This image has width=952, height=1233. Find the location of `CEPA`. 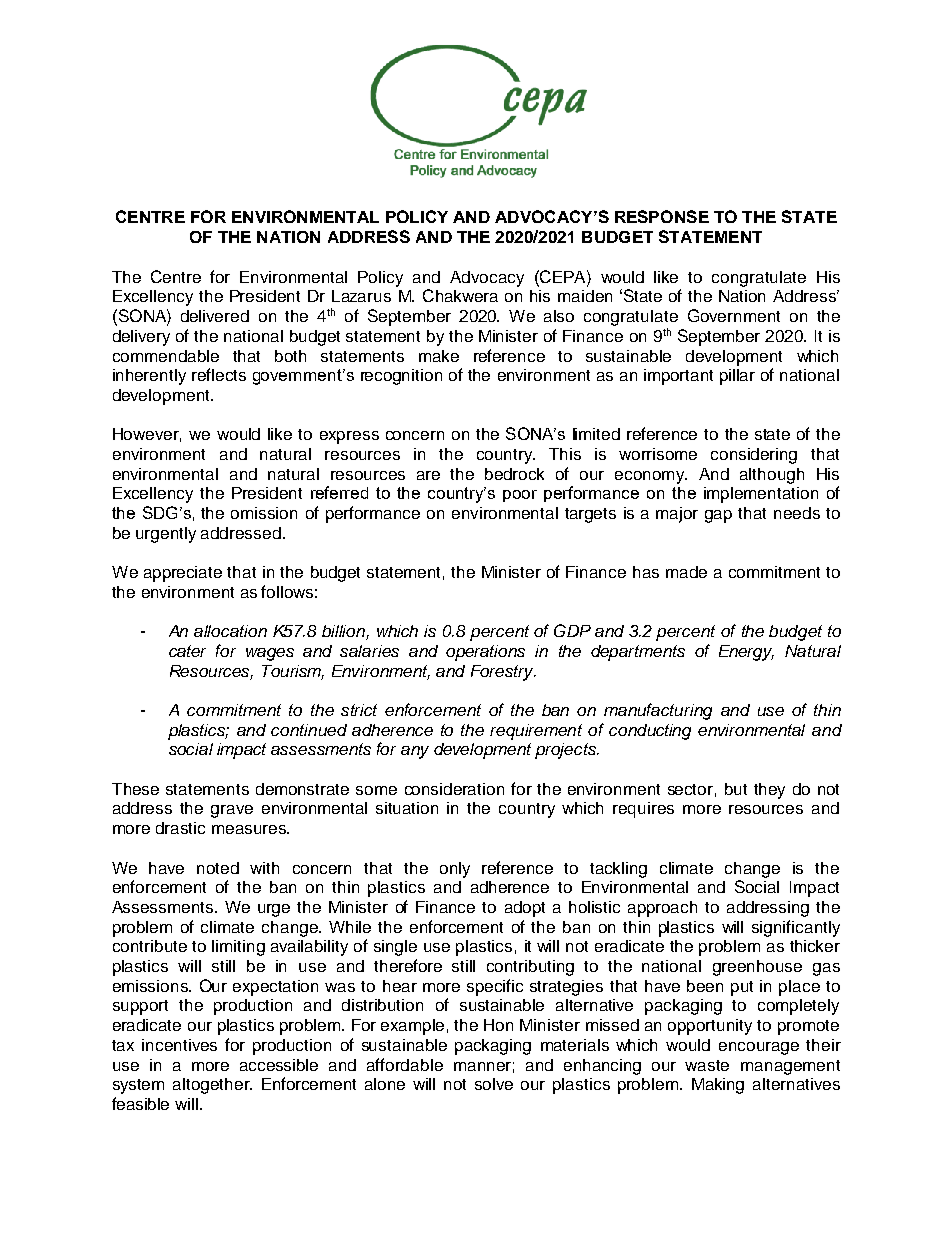

CEPA is located at coordinates (563, 276).
